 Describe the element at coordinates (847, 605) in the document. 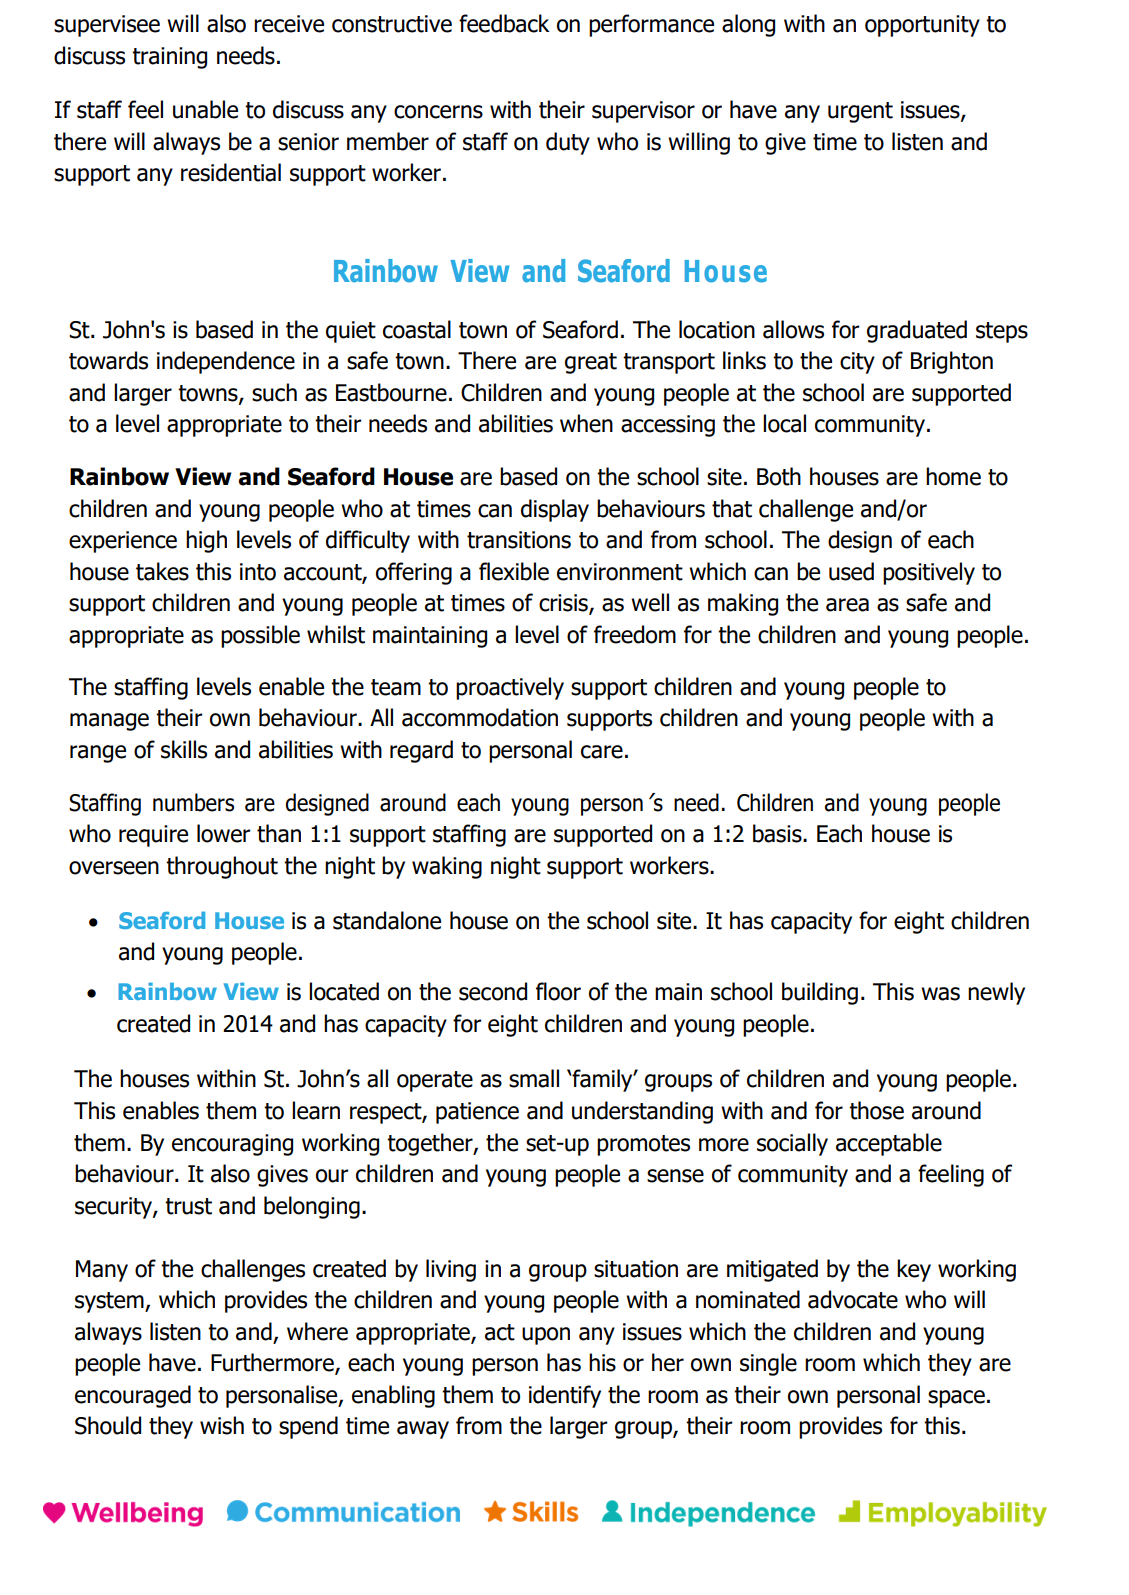

I see `area` at that location.
